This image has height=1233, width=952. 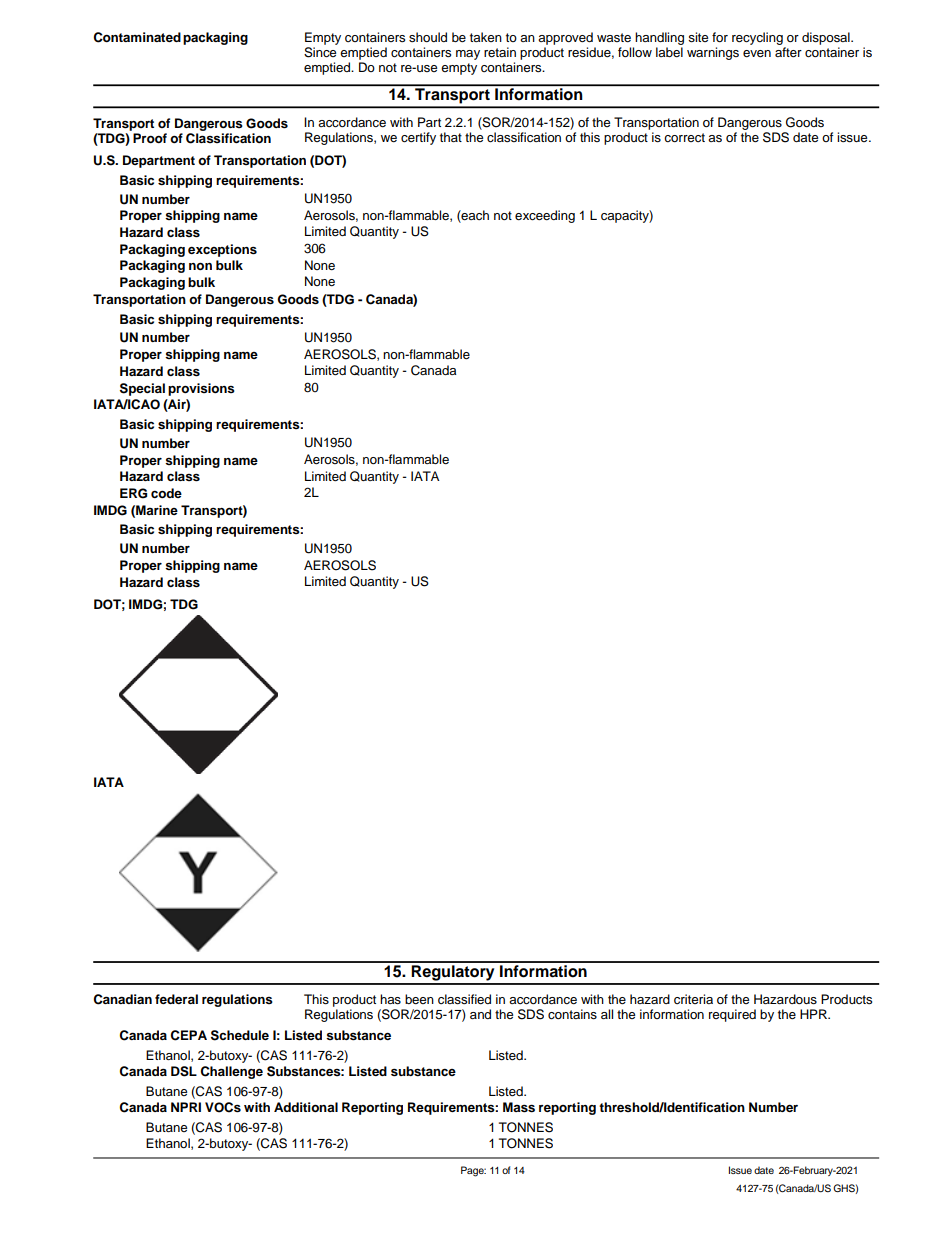 I want to click on even, so click(x=757, y=53).
